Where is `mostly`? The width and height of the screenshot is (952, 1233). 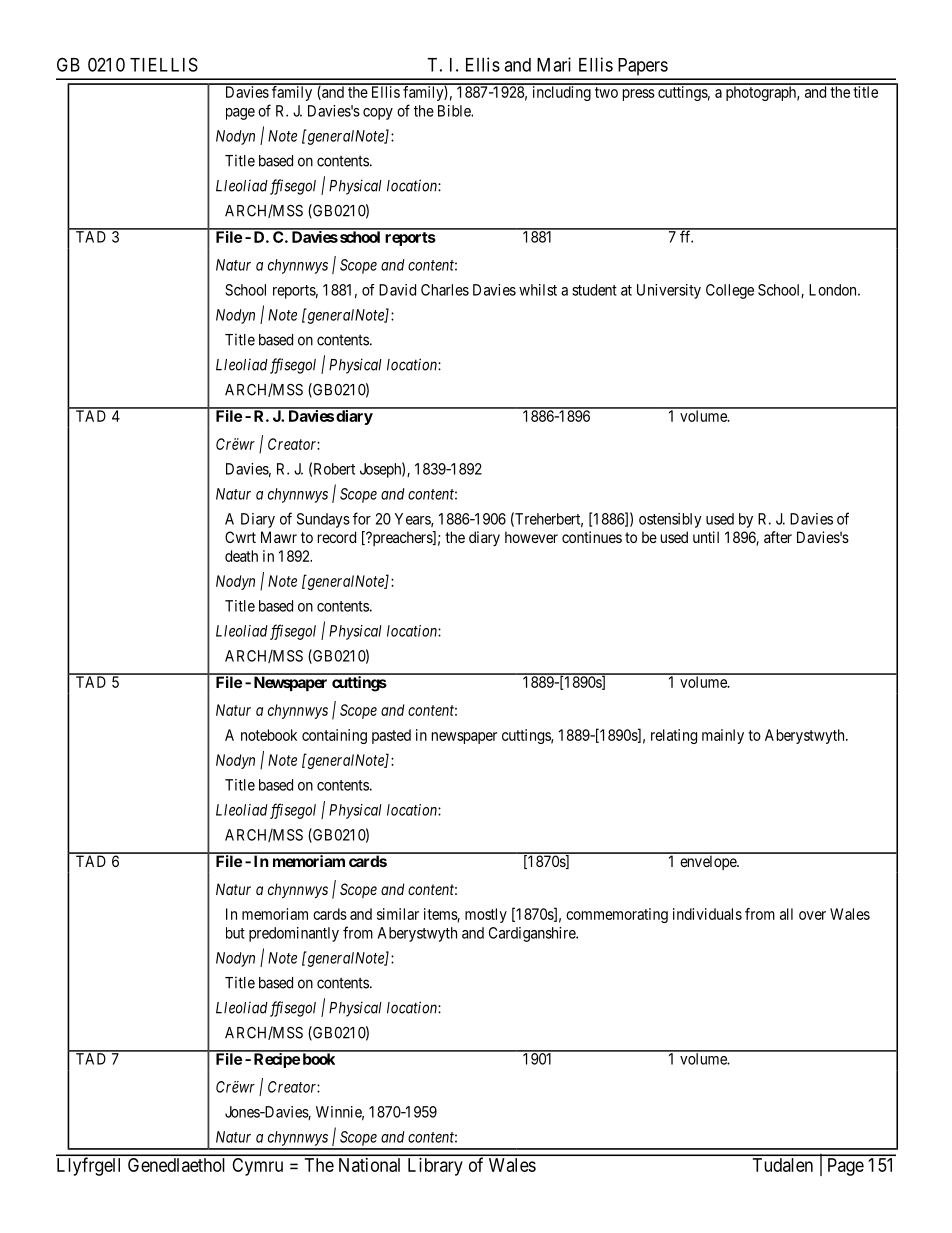 mostly is located at coordinates (486, 915).
